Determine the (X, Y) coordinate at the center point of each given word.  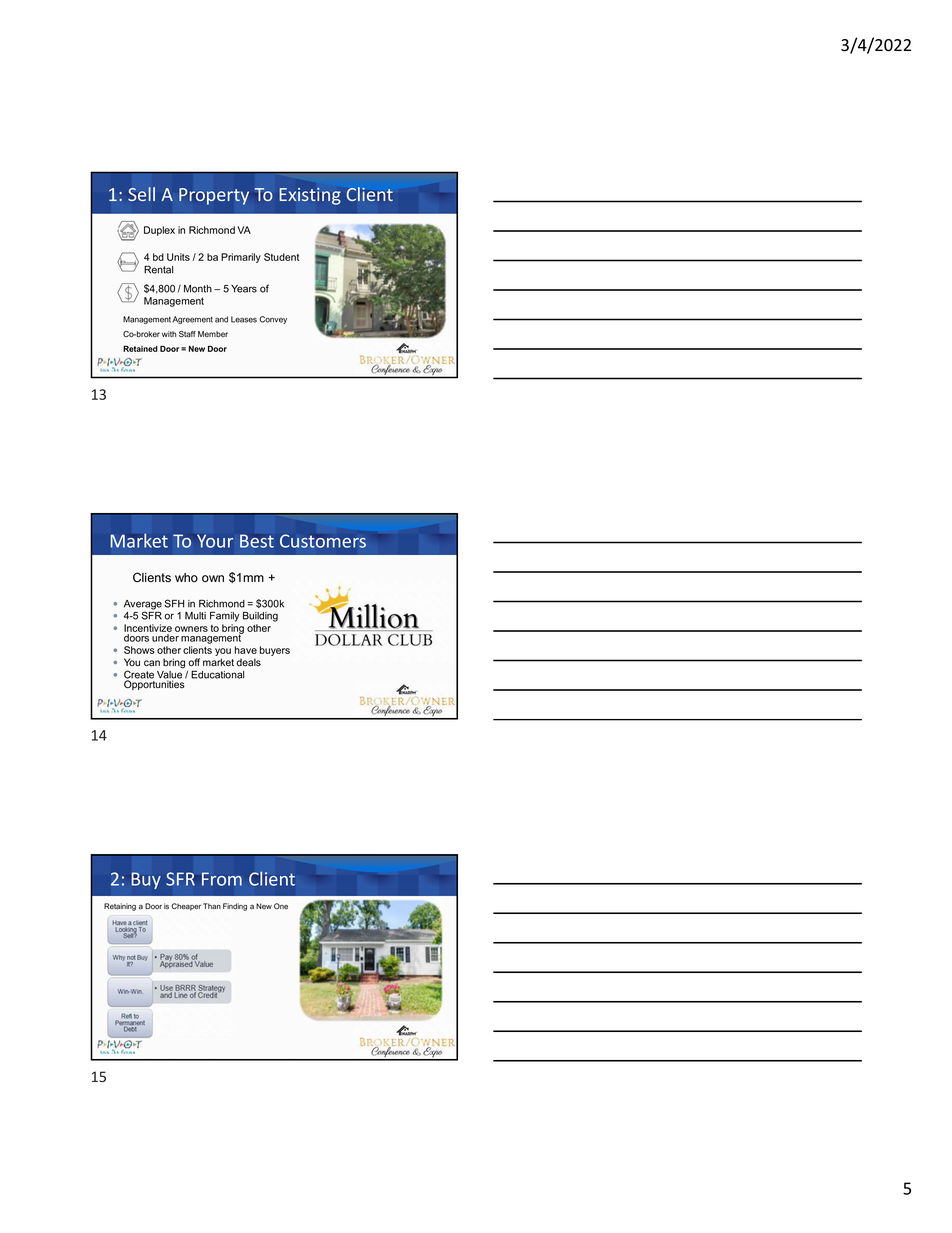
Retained (140, 348)
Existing (310, 196)
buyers (275, 651)
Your (215, 541)
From (222, 879)
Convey (273, 320)
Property (214, 196)
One (281, 906)
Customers (323, 541)
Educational (217, 674)
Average (143, 606)
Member (213, 334)
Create (139, 675)
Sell (141, 194)
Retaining (120, 907)
